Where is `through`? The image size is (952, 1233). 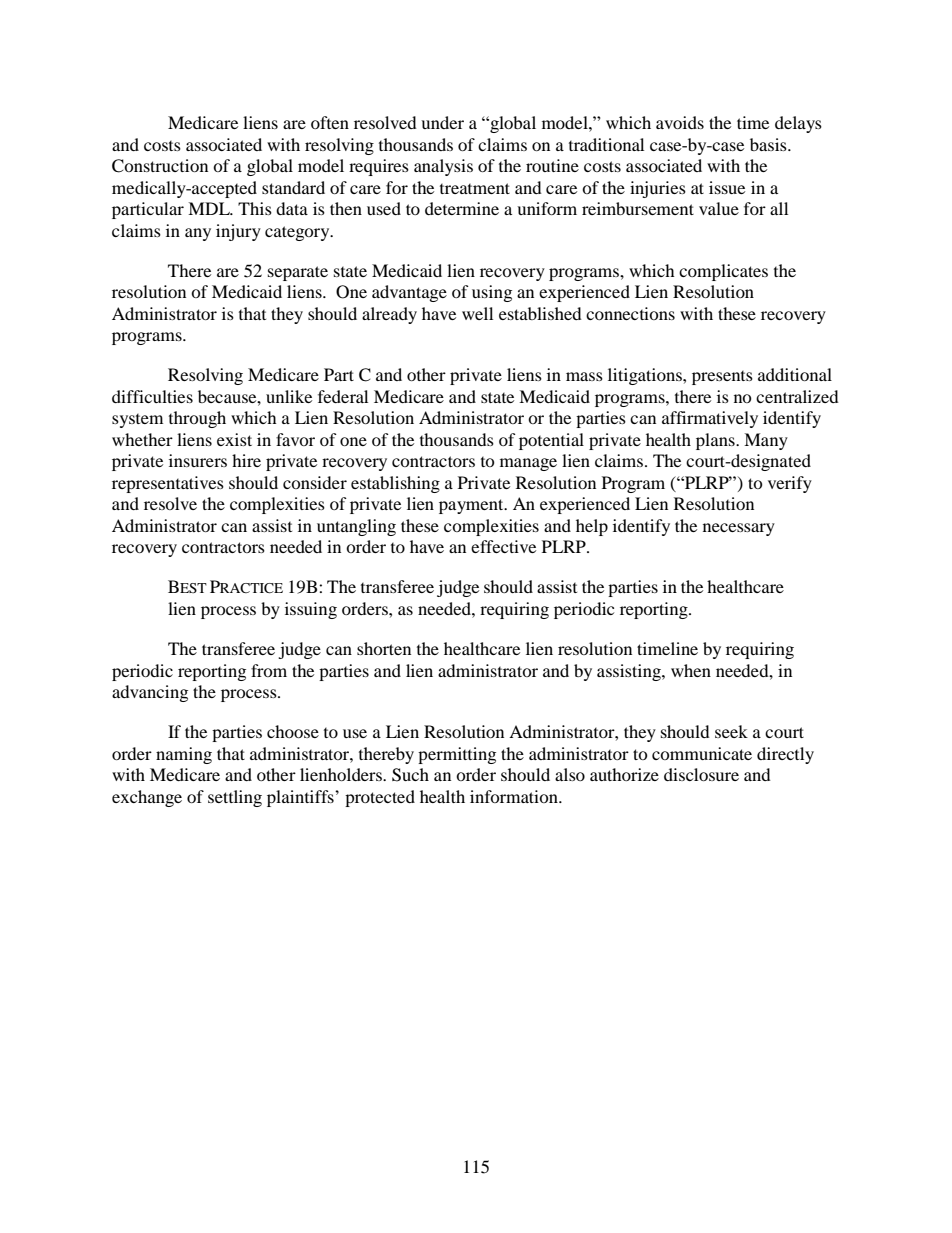 through is located at coordinates (197, 419).
